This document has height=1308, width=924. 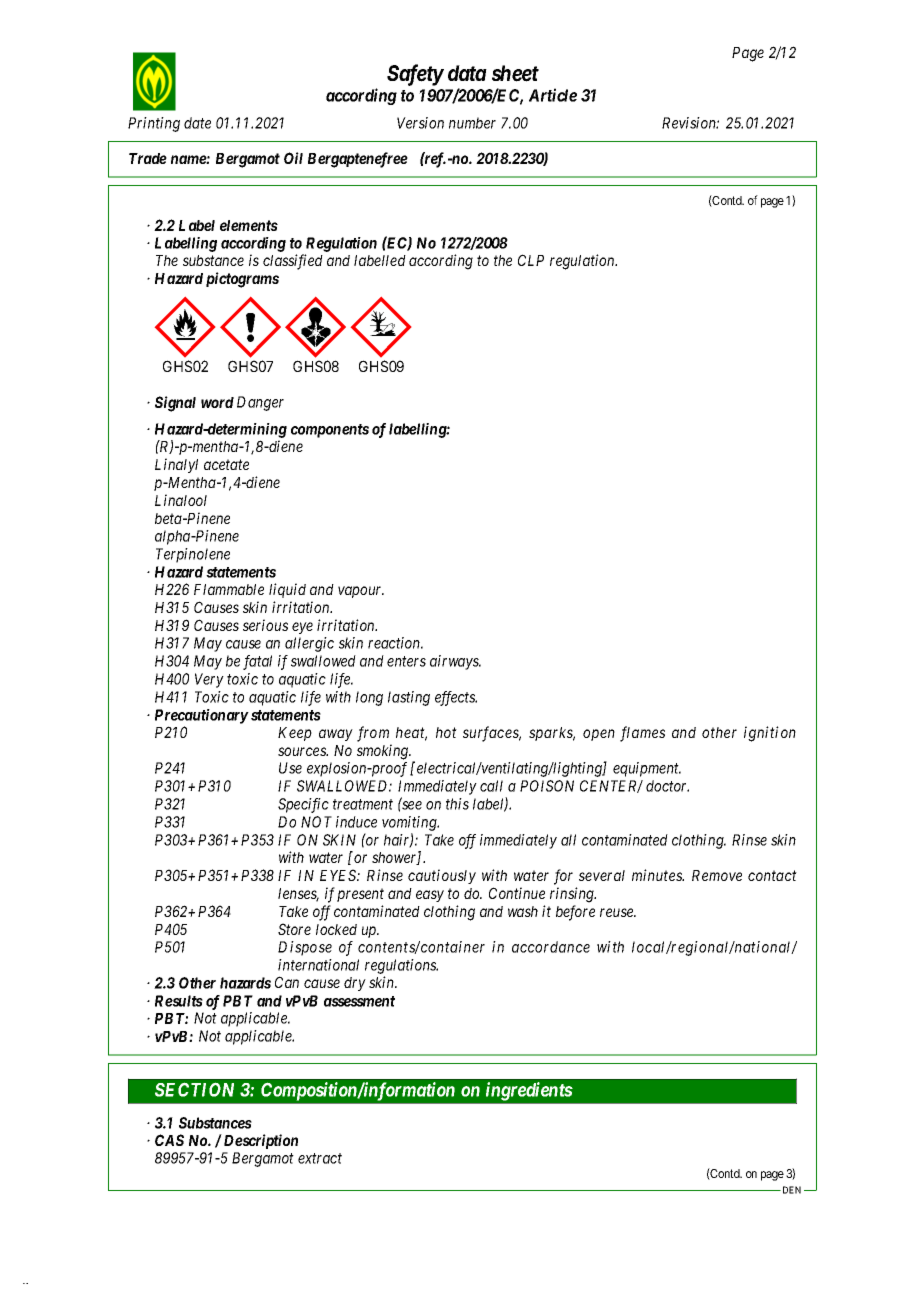 I want to click on enters, so click(x=406, y=661).
